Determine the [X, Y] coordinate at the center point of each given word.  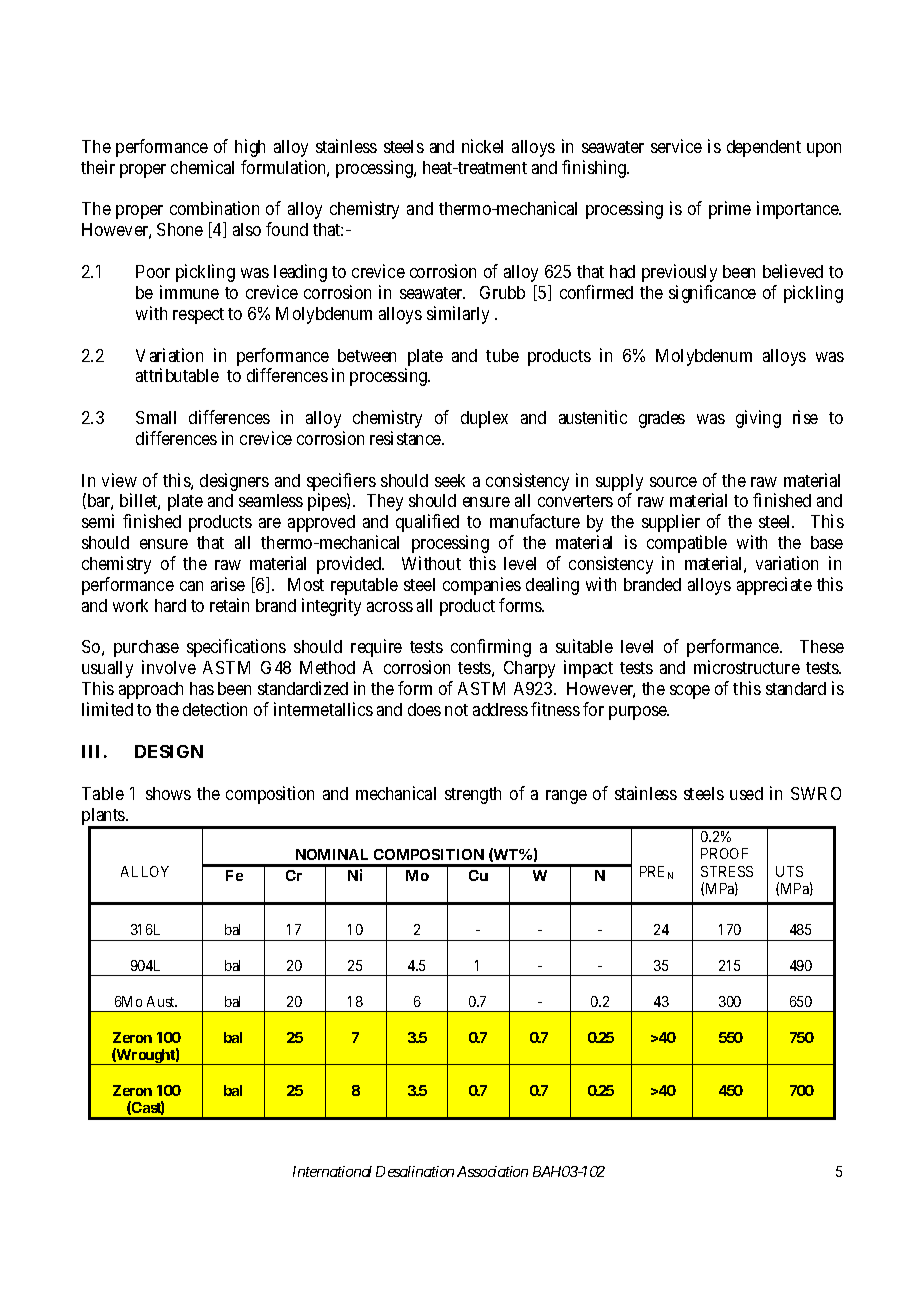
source [673, 482]
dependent [764, 148]
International [332, 1171]
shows [168, 793]
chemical [202, 167]
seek [450, 480]
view [119, 480]
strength [473, 795]
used [746, 793]
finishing [595, 169]
